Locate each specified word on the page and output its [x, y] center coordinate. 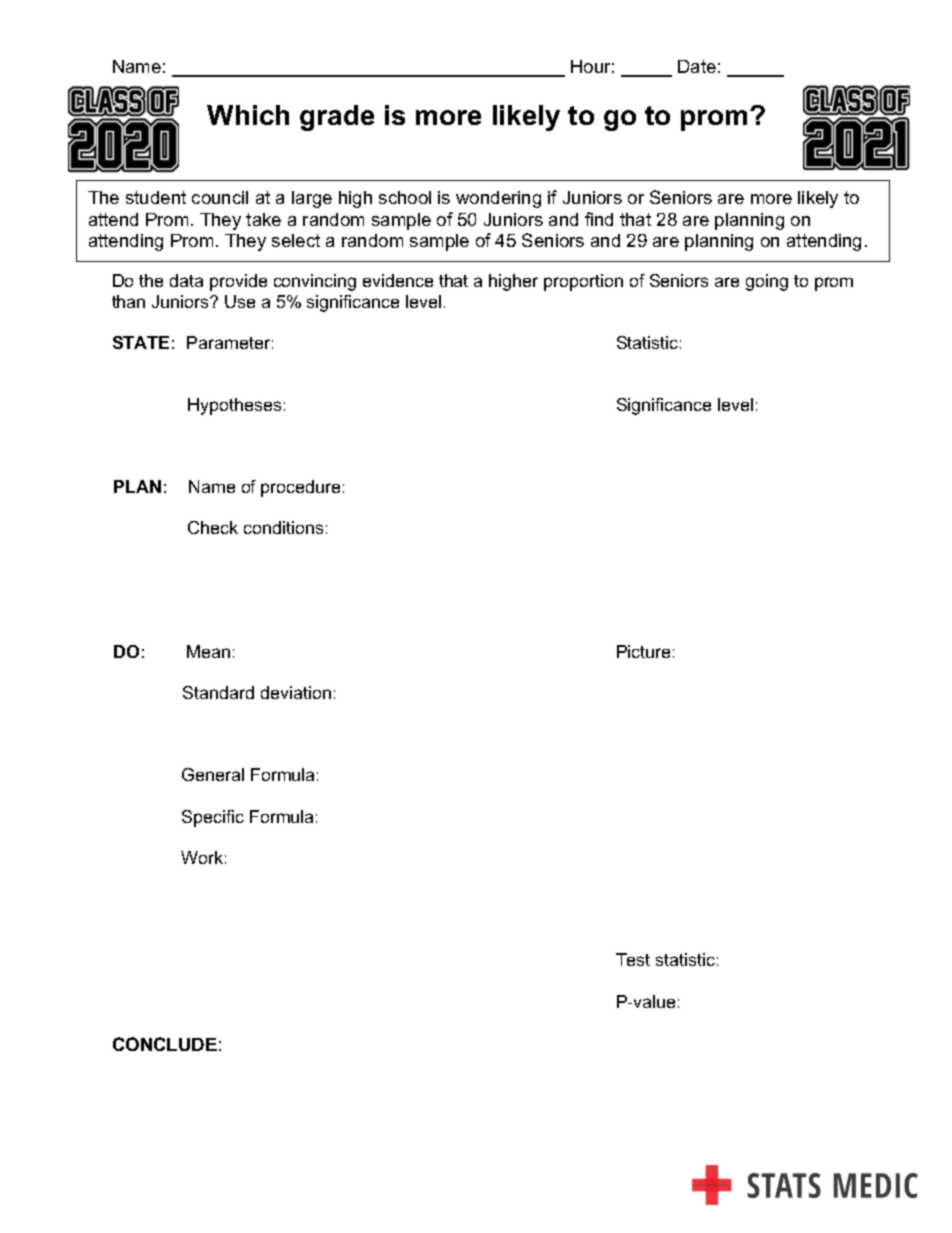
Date [697, 66]
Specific [213, 818]
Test [633, 959]
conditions [283, 527]
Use [240, 301]
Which [248, 115]
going [767, 282]
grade [337, 118]
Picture [643, 651]
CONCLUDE [165, 1044]
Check [213, 527]
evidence [398, 280]
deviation [296, 692]
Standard [218, 692]
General [213, 774]
